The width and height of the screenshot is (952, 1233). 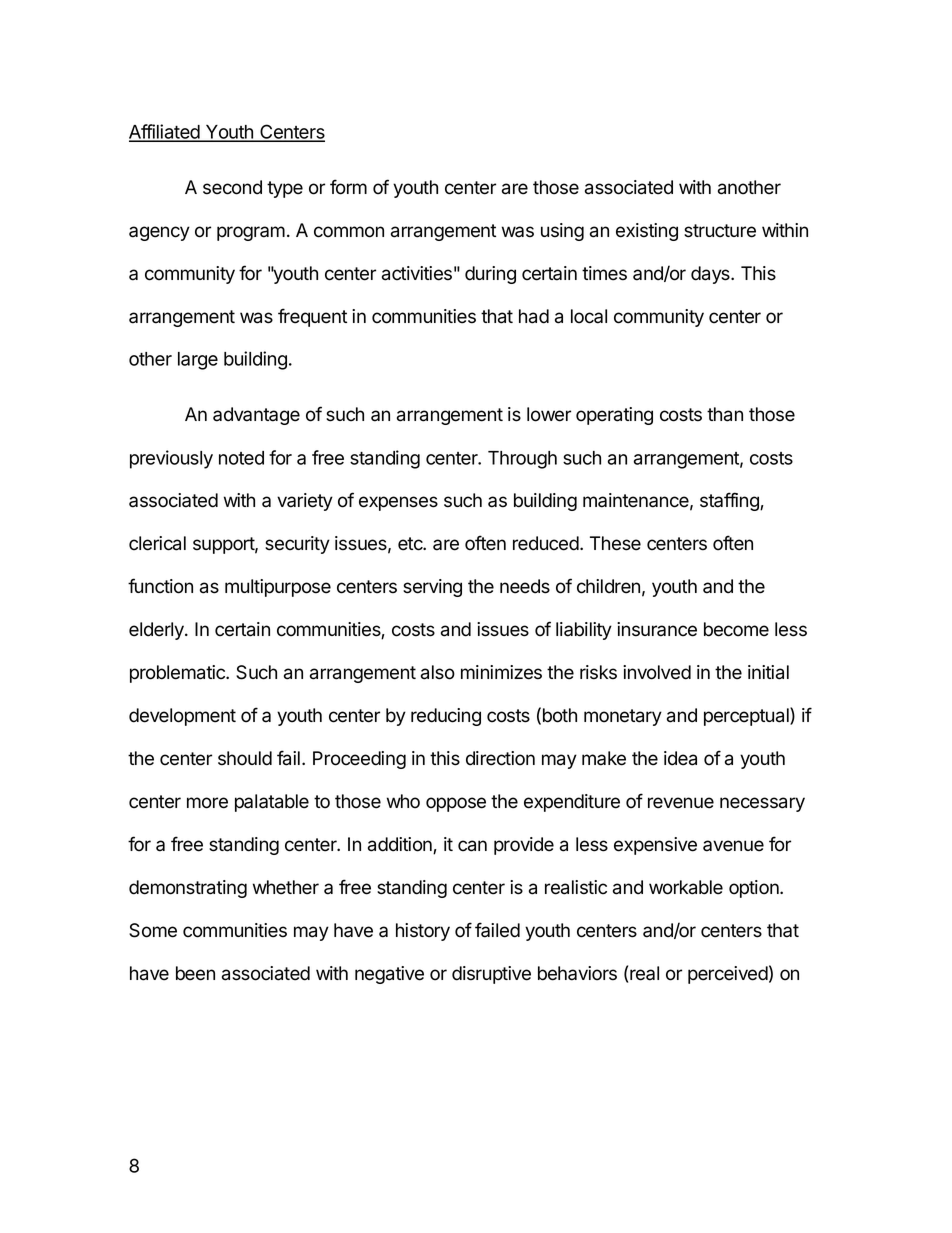 What do you see at coordinates (195, 973) in the screenshot?
I see `been` at bounding box center [195, 973].
